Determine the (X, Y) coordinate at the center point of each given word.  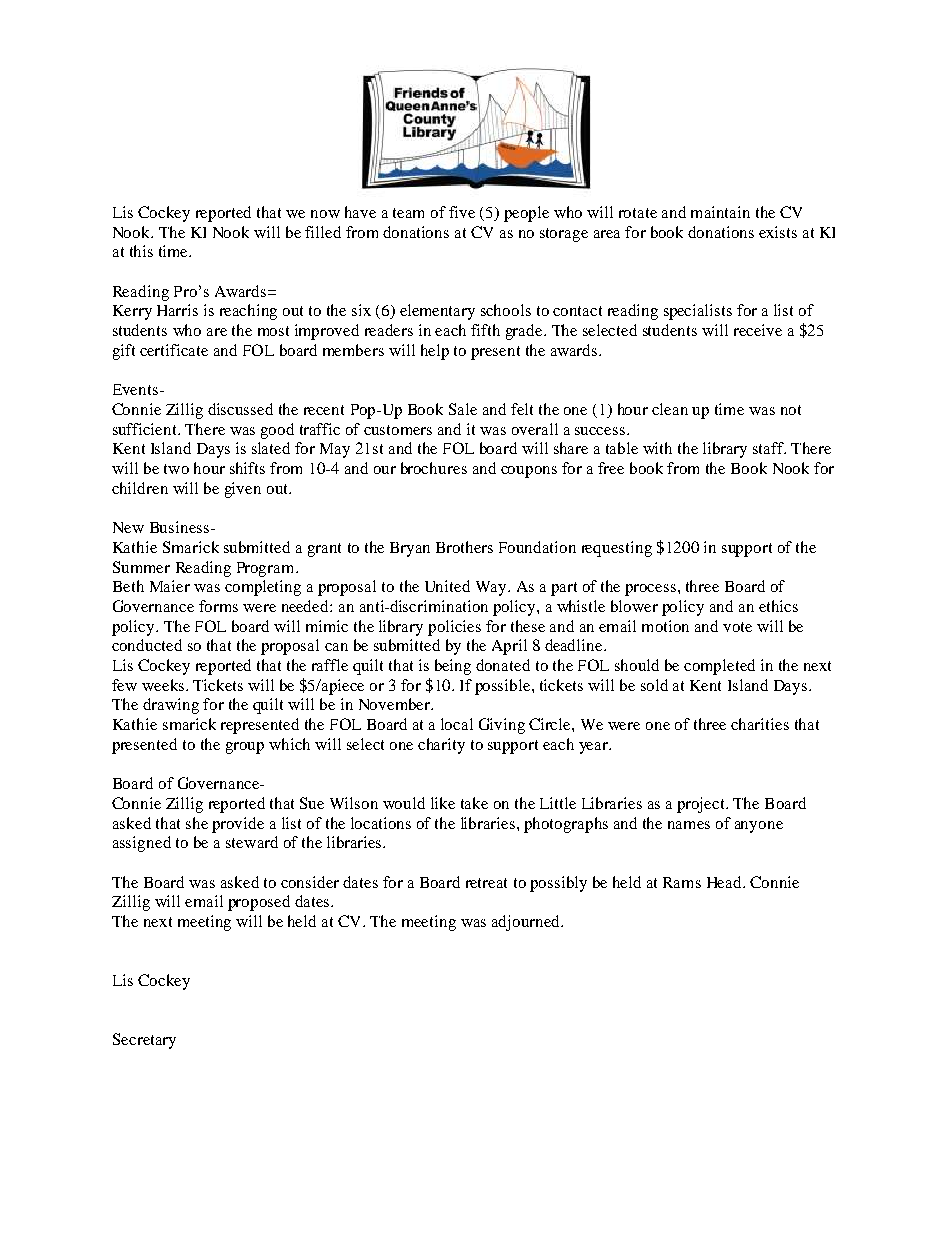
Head (725, 882)
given (243, 490)
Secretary (144, 1041)
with (657, 448)
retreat (486, 883)
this (141, 251)
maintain (720, 212)
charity (441, 746)
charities (760, 724)
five (462, 212)
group (245, 748)
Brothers (464, 547)
